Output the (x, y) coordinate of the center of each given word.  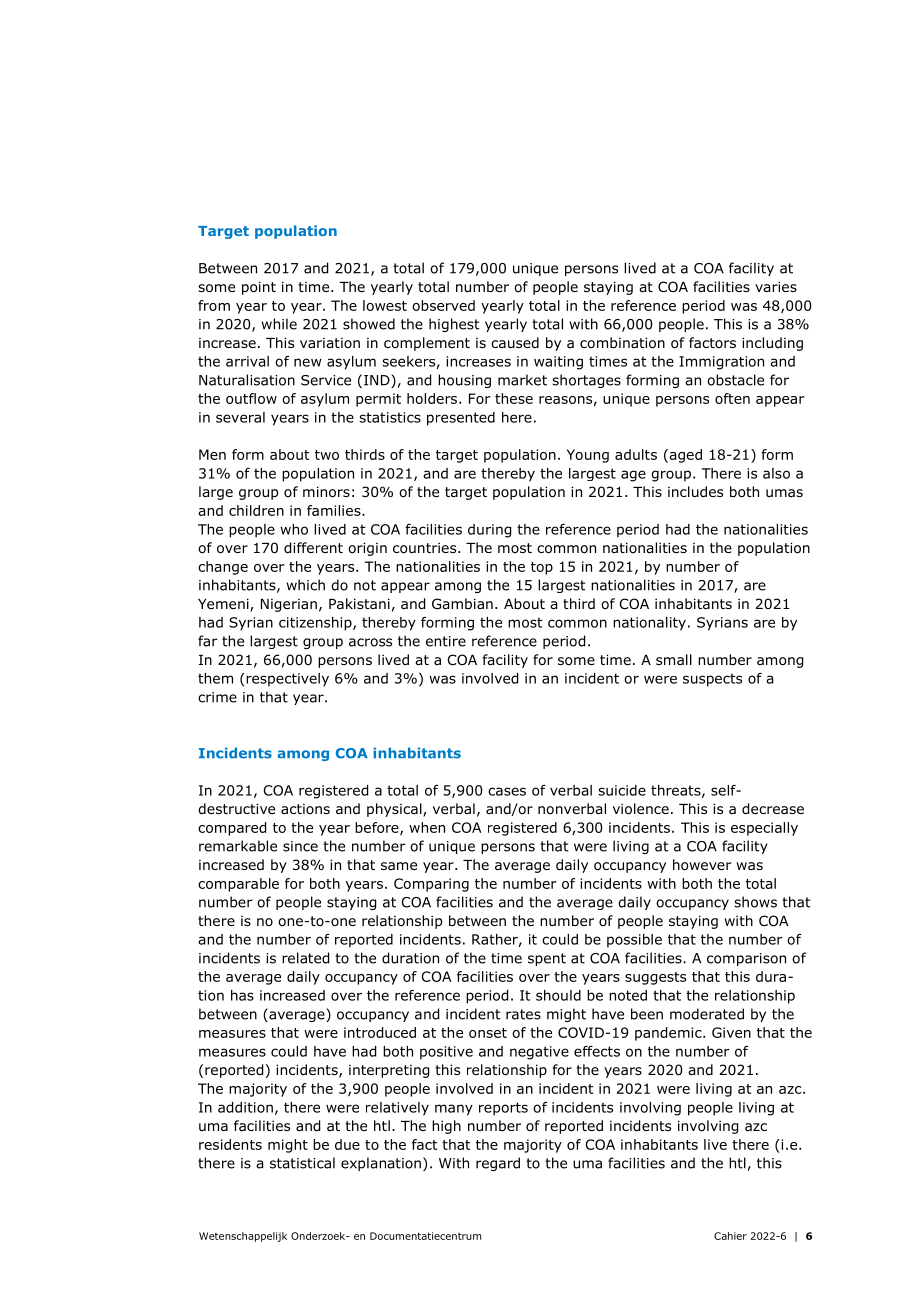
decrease (773, 809)
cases (507, 791)
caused (515, 342)
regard (498, 1164)
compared (232, 829)
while (279, 324)
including (772, 344)
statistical (302, 1163)
